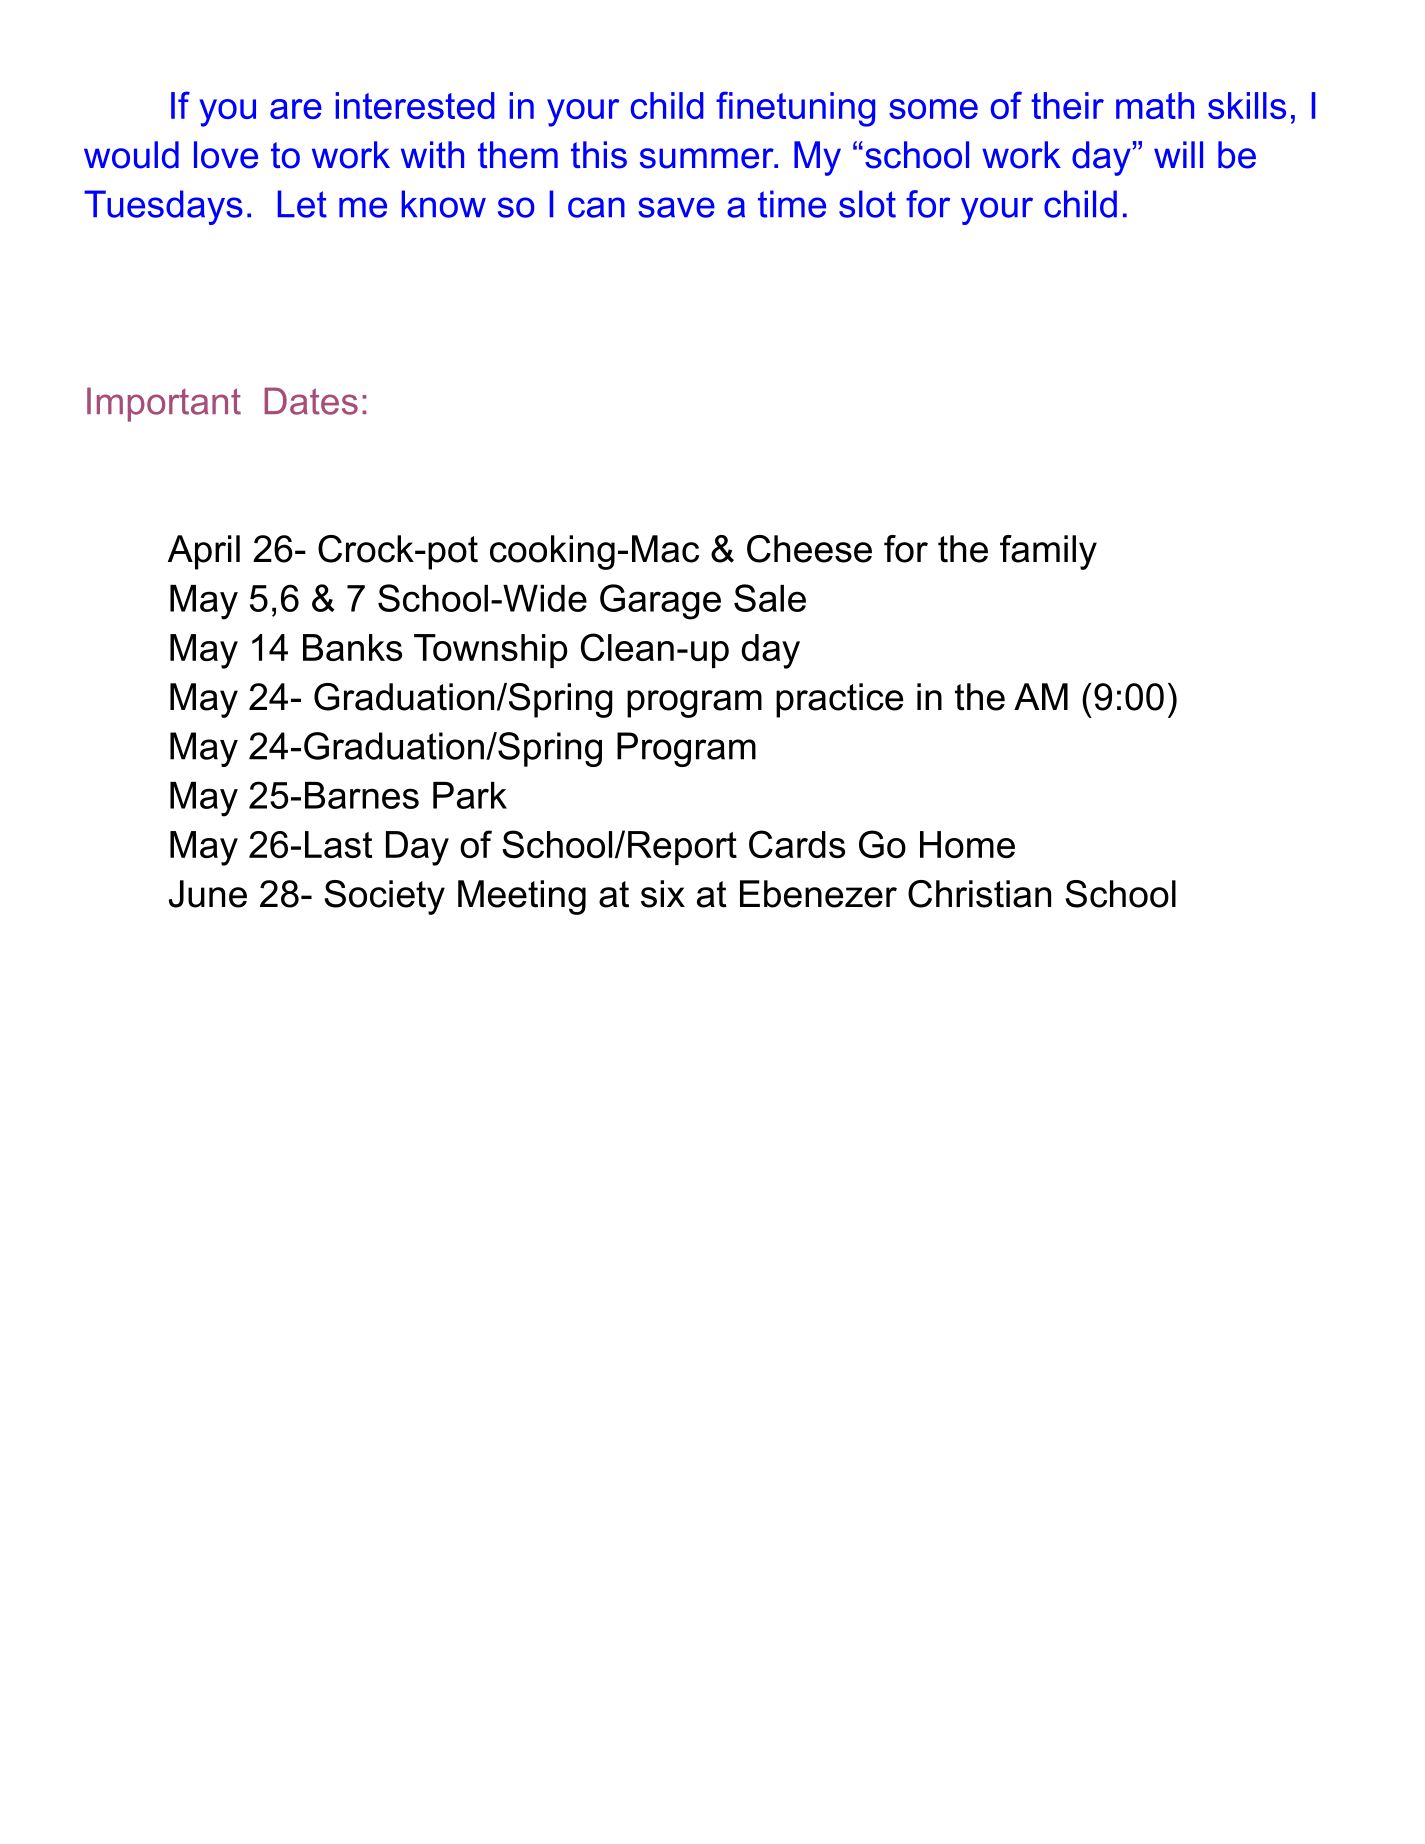 The width and height of the page is (1425, 1844). I want to click on Dates, so click(311, 401).
